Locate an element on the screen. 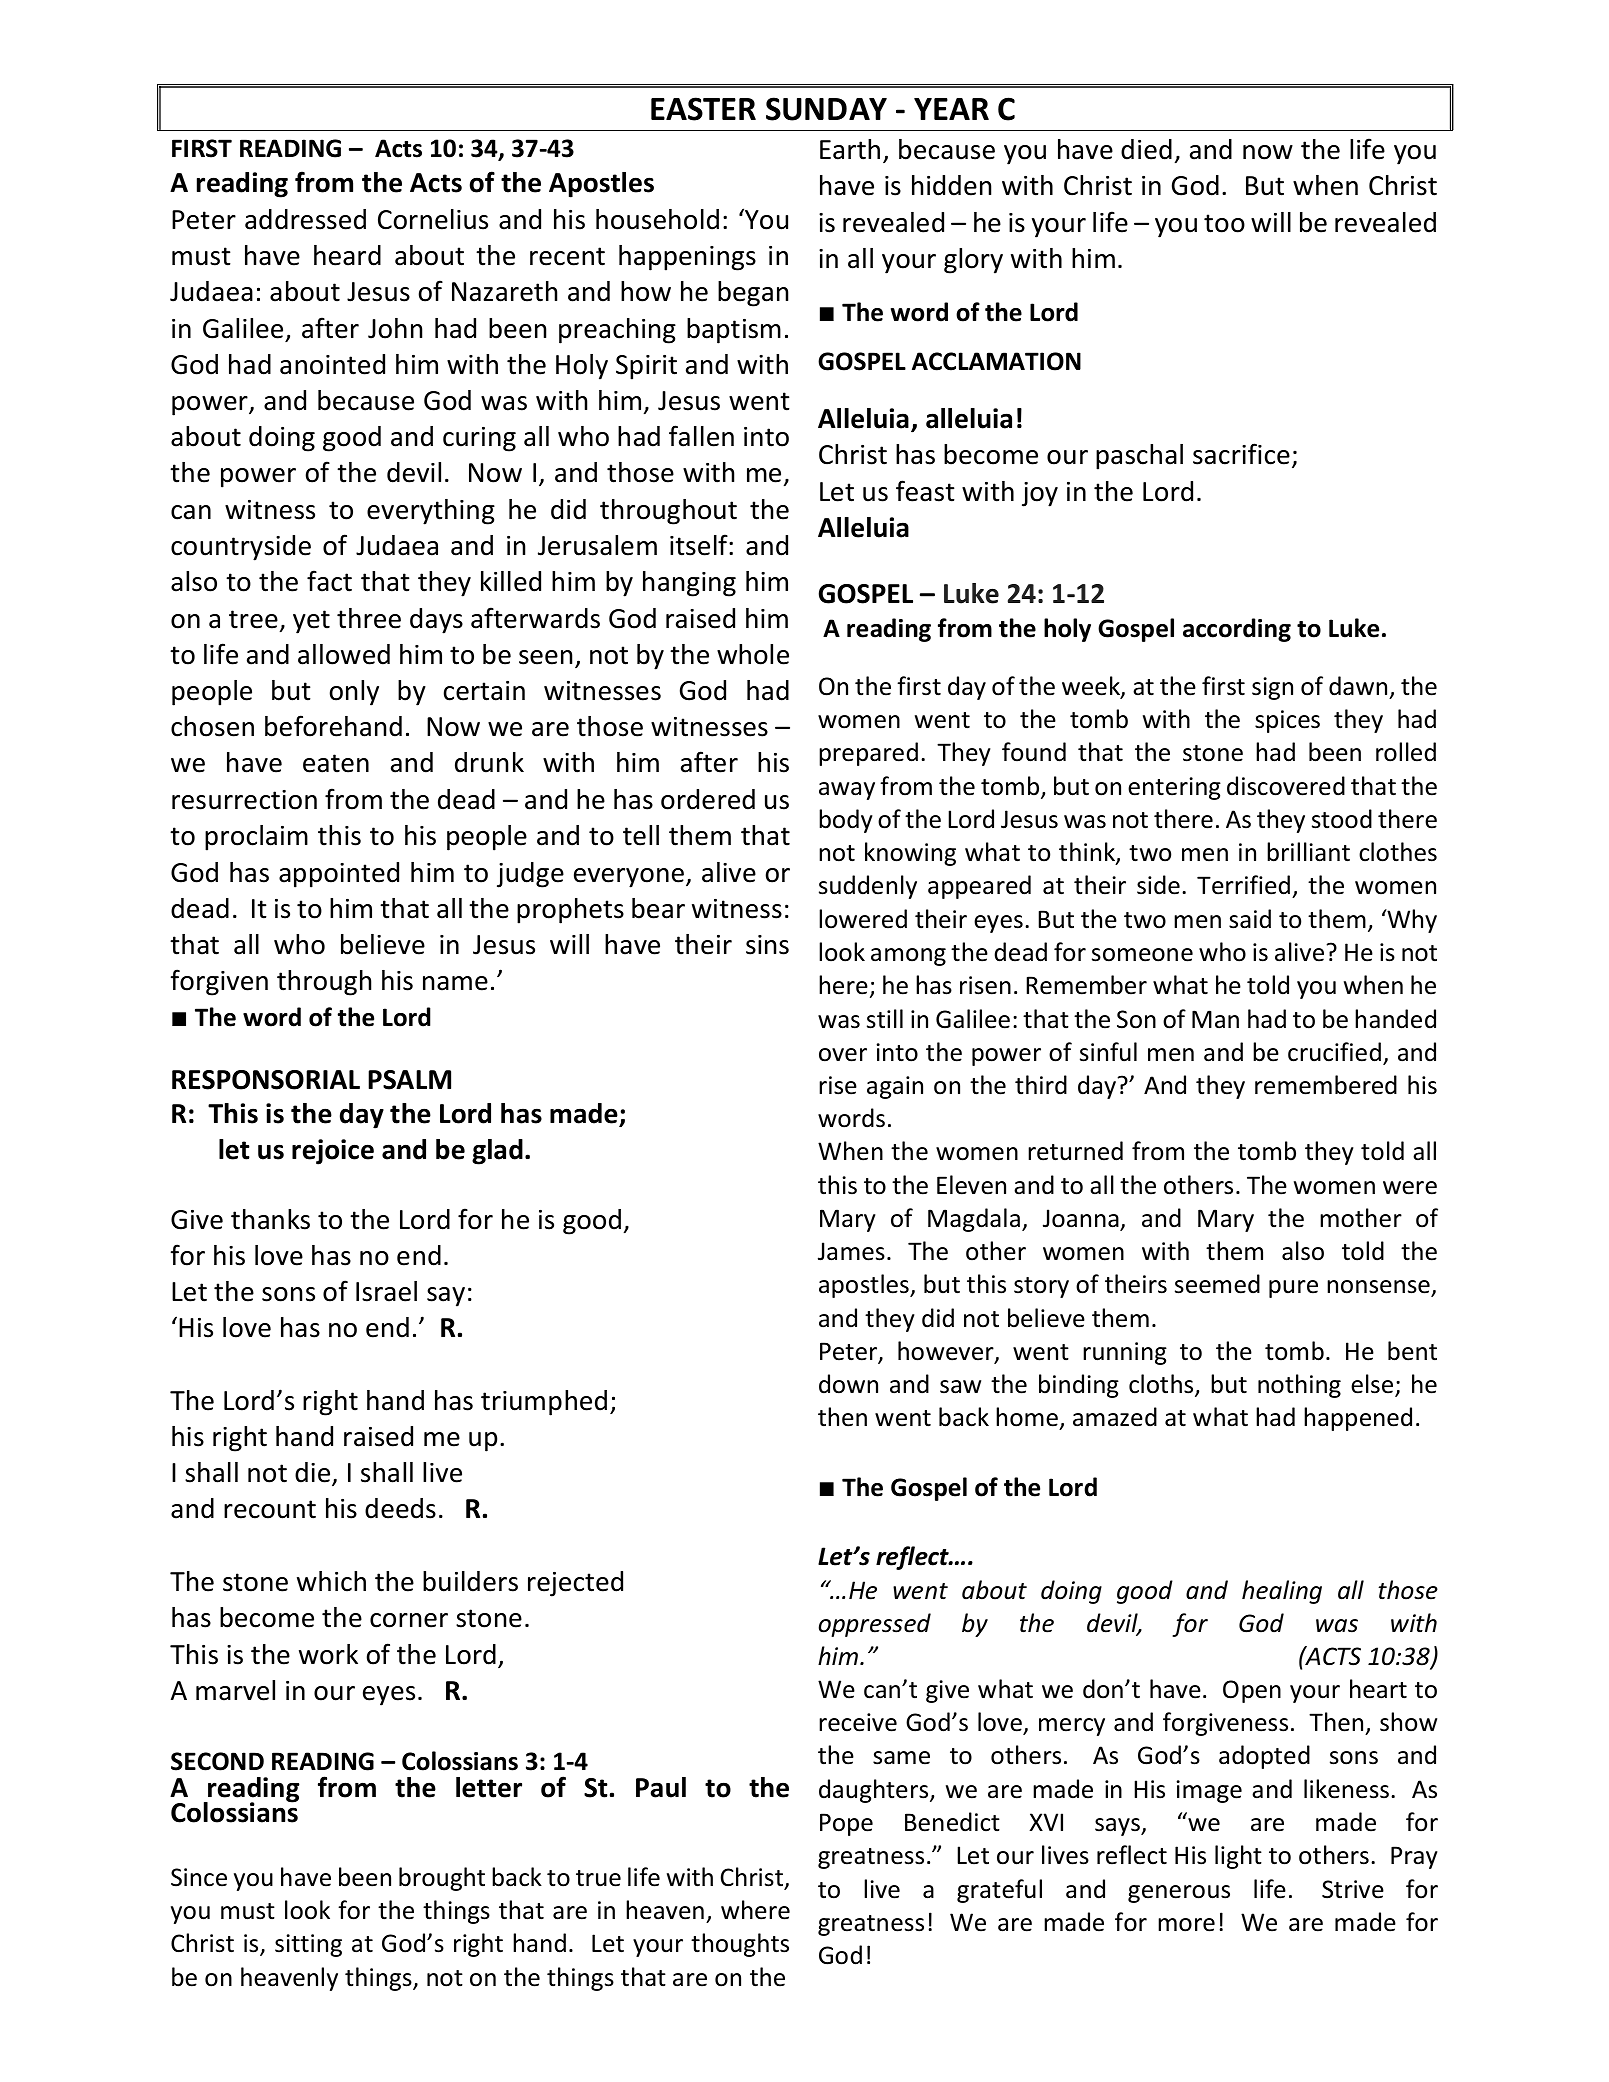 This screenshot has height=2082, width=1609. addressed is located at coordinates (305, 219).
